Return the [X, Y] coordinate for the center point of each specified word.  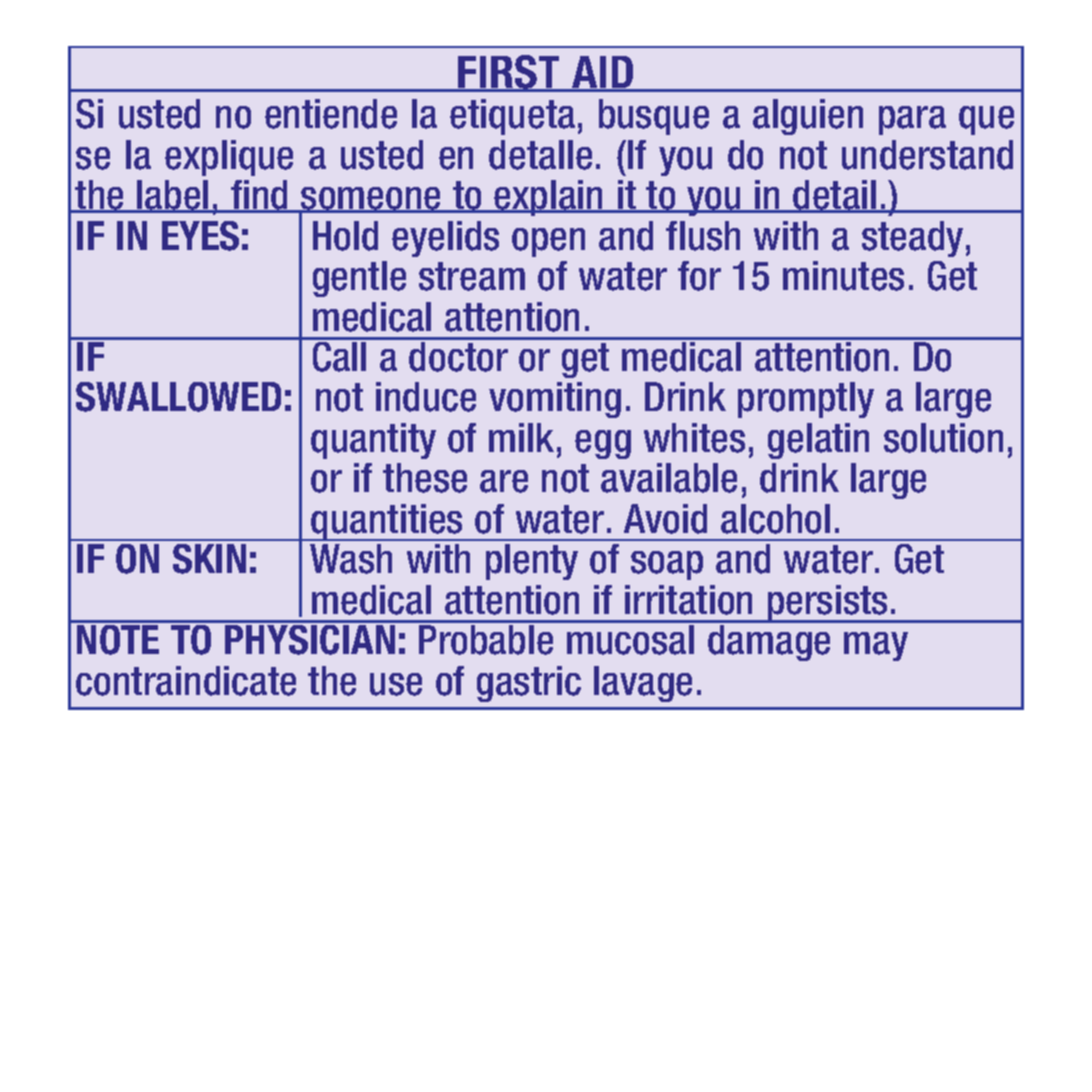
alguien [808, 117]
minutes [843, 276]
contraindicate [186, 681]
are [504, 481]
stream [472, 276]
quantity [373, 441]
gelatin [818, 441]
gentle [359, 279]
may [876, 646]
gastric [529, 684]
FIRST [509, 73]
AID [603, 73]
